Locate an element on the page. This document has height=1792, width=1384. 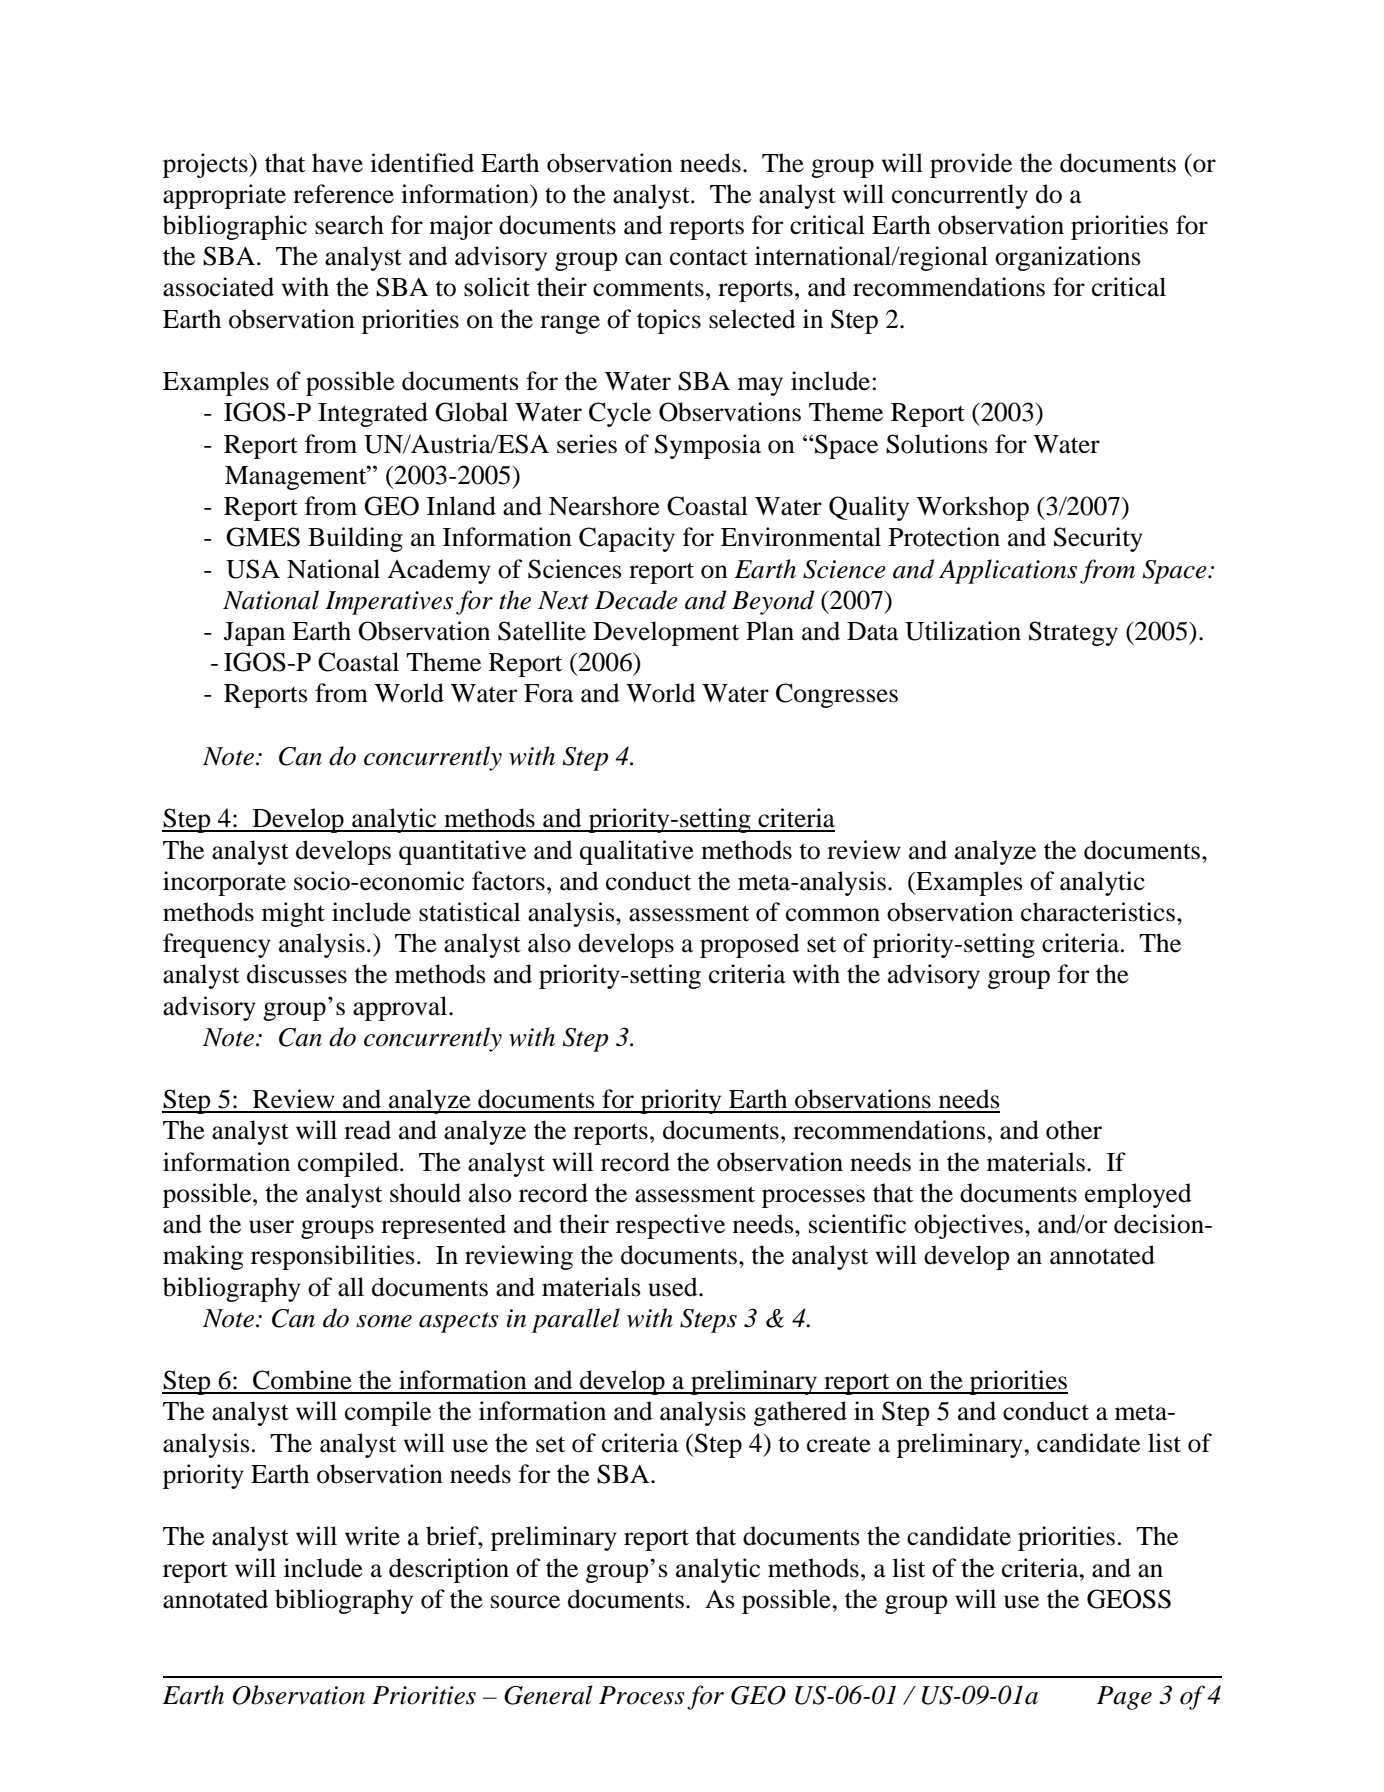
organizations is located at coordinates (1068, 258).
